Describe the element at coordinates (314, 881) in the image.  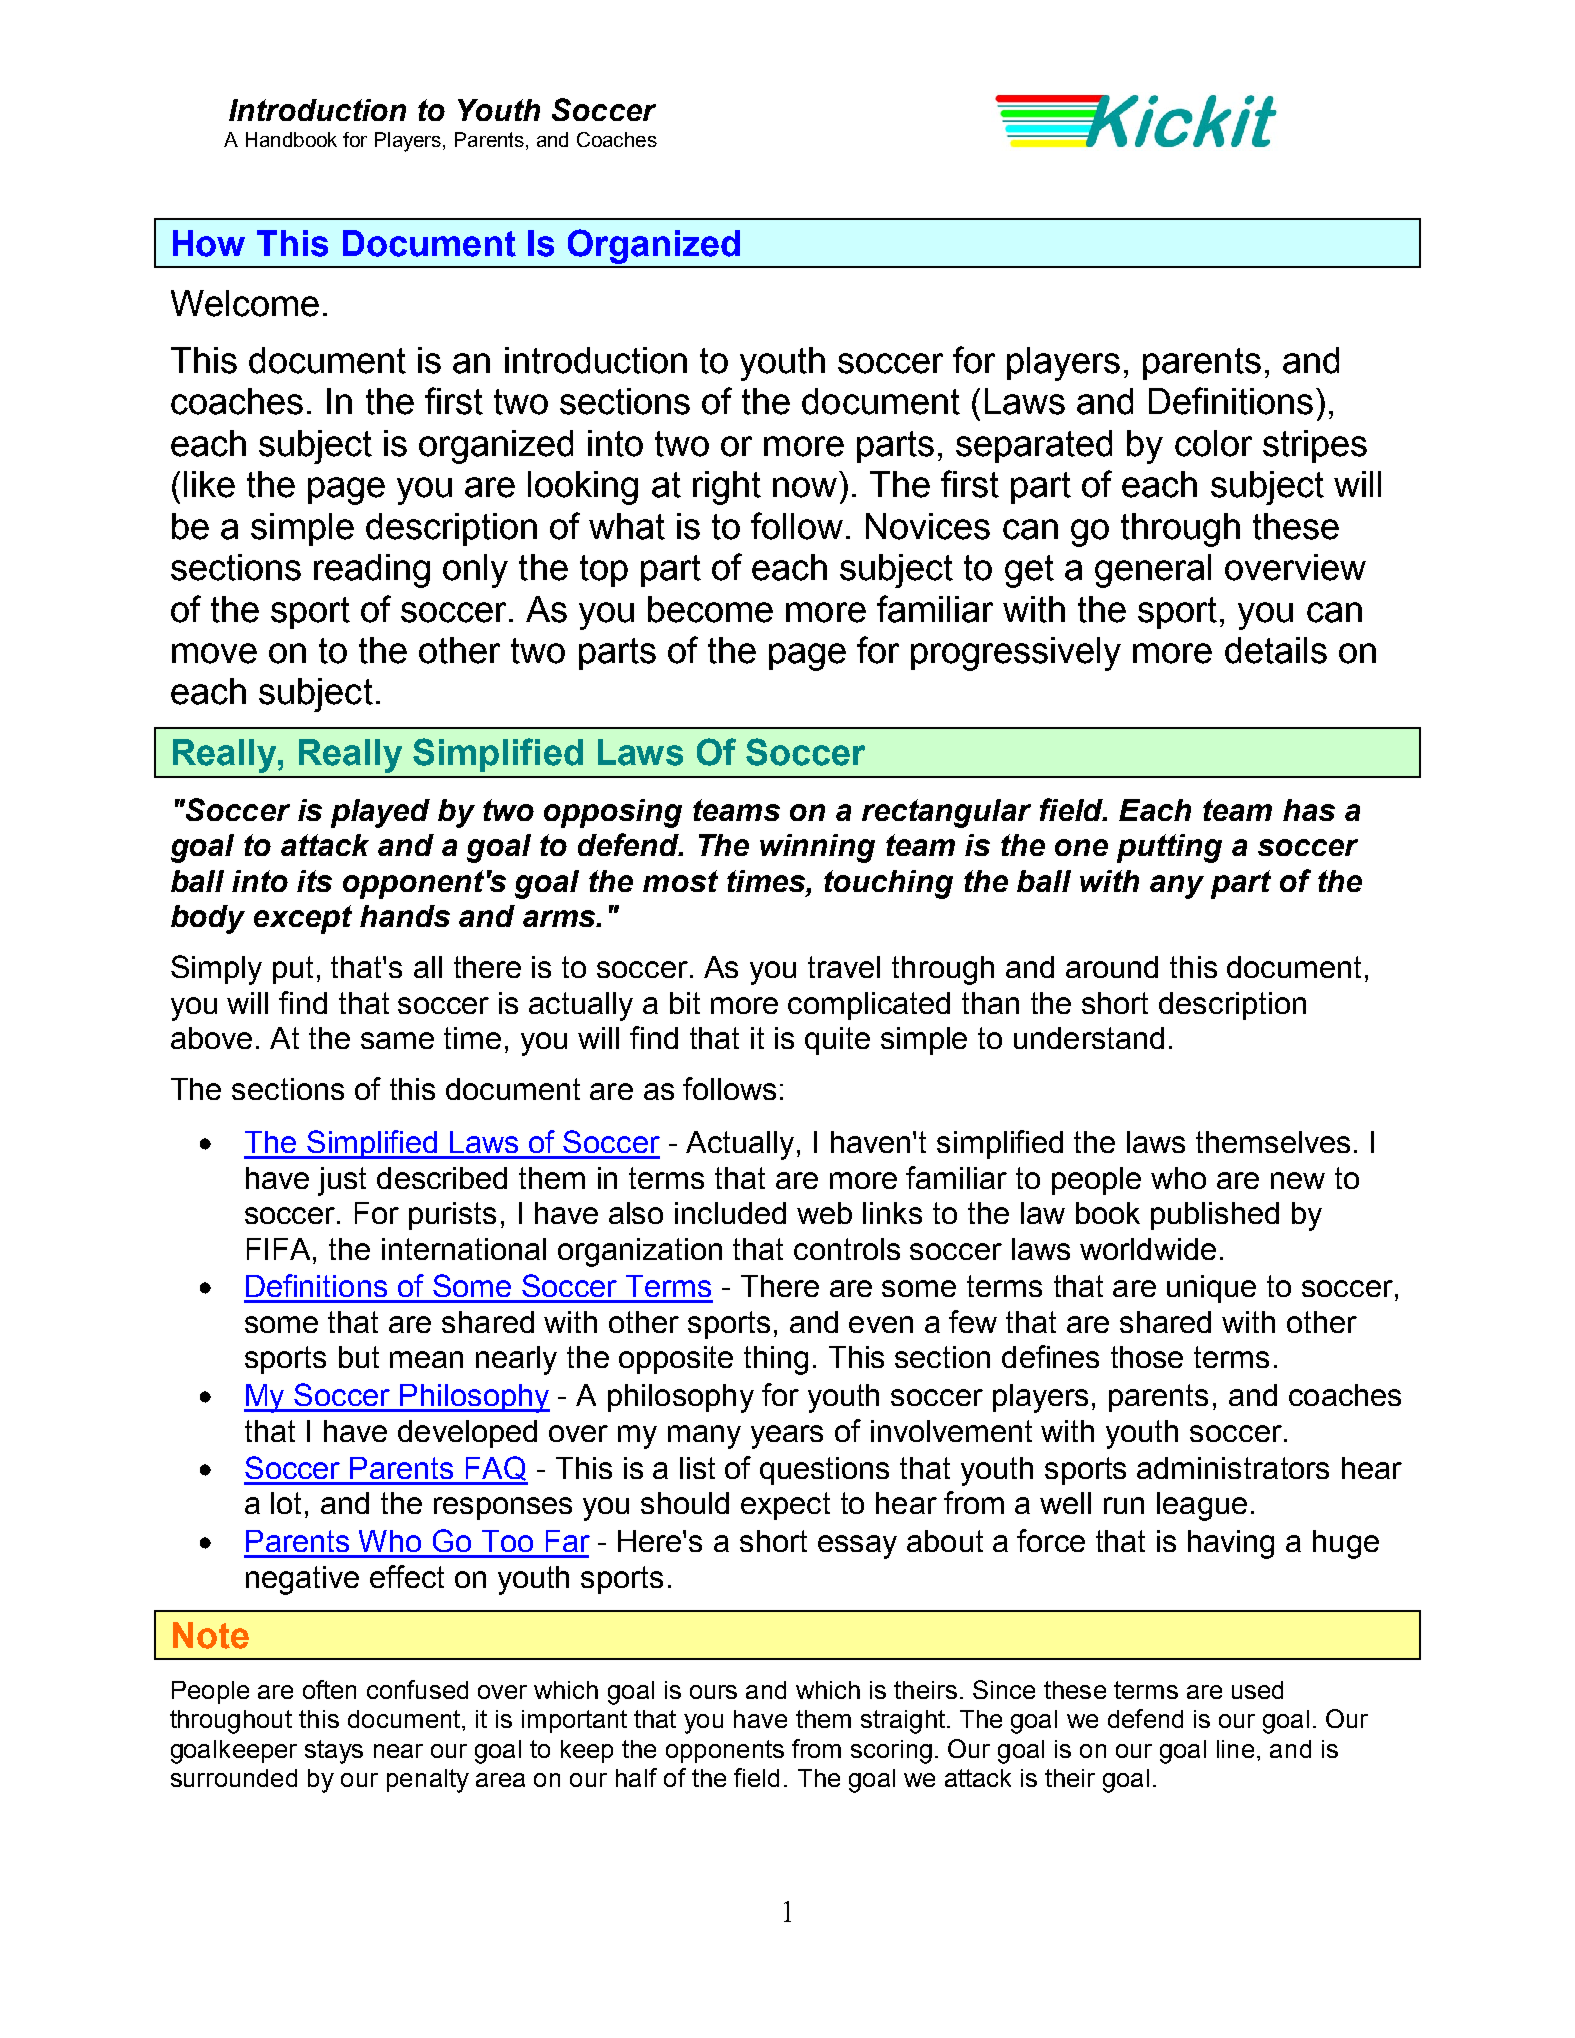
I see `its` at that location.
